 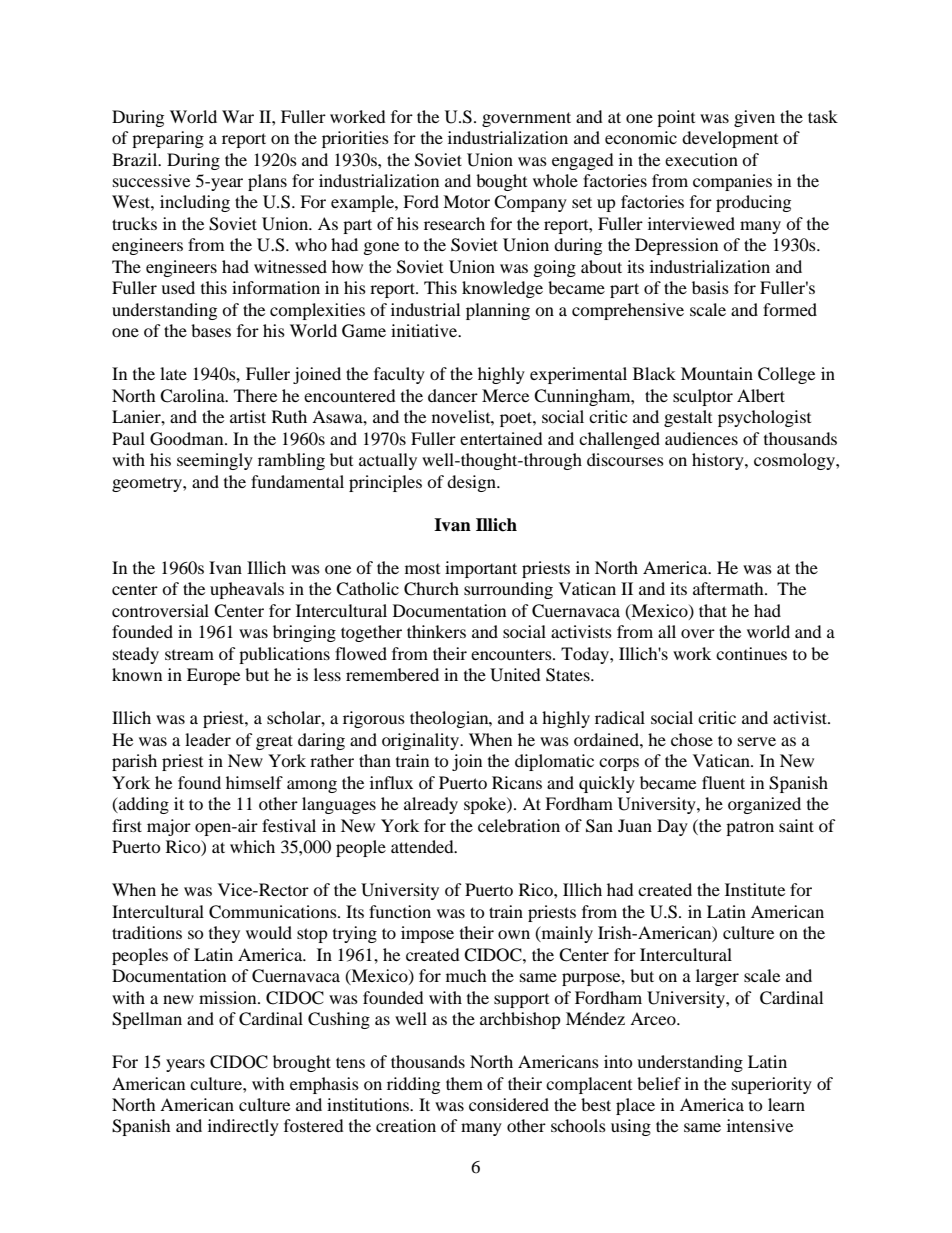 I want to click on preparing, so click(x=168, y=139).
